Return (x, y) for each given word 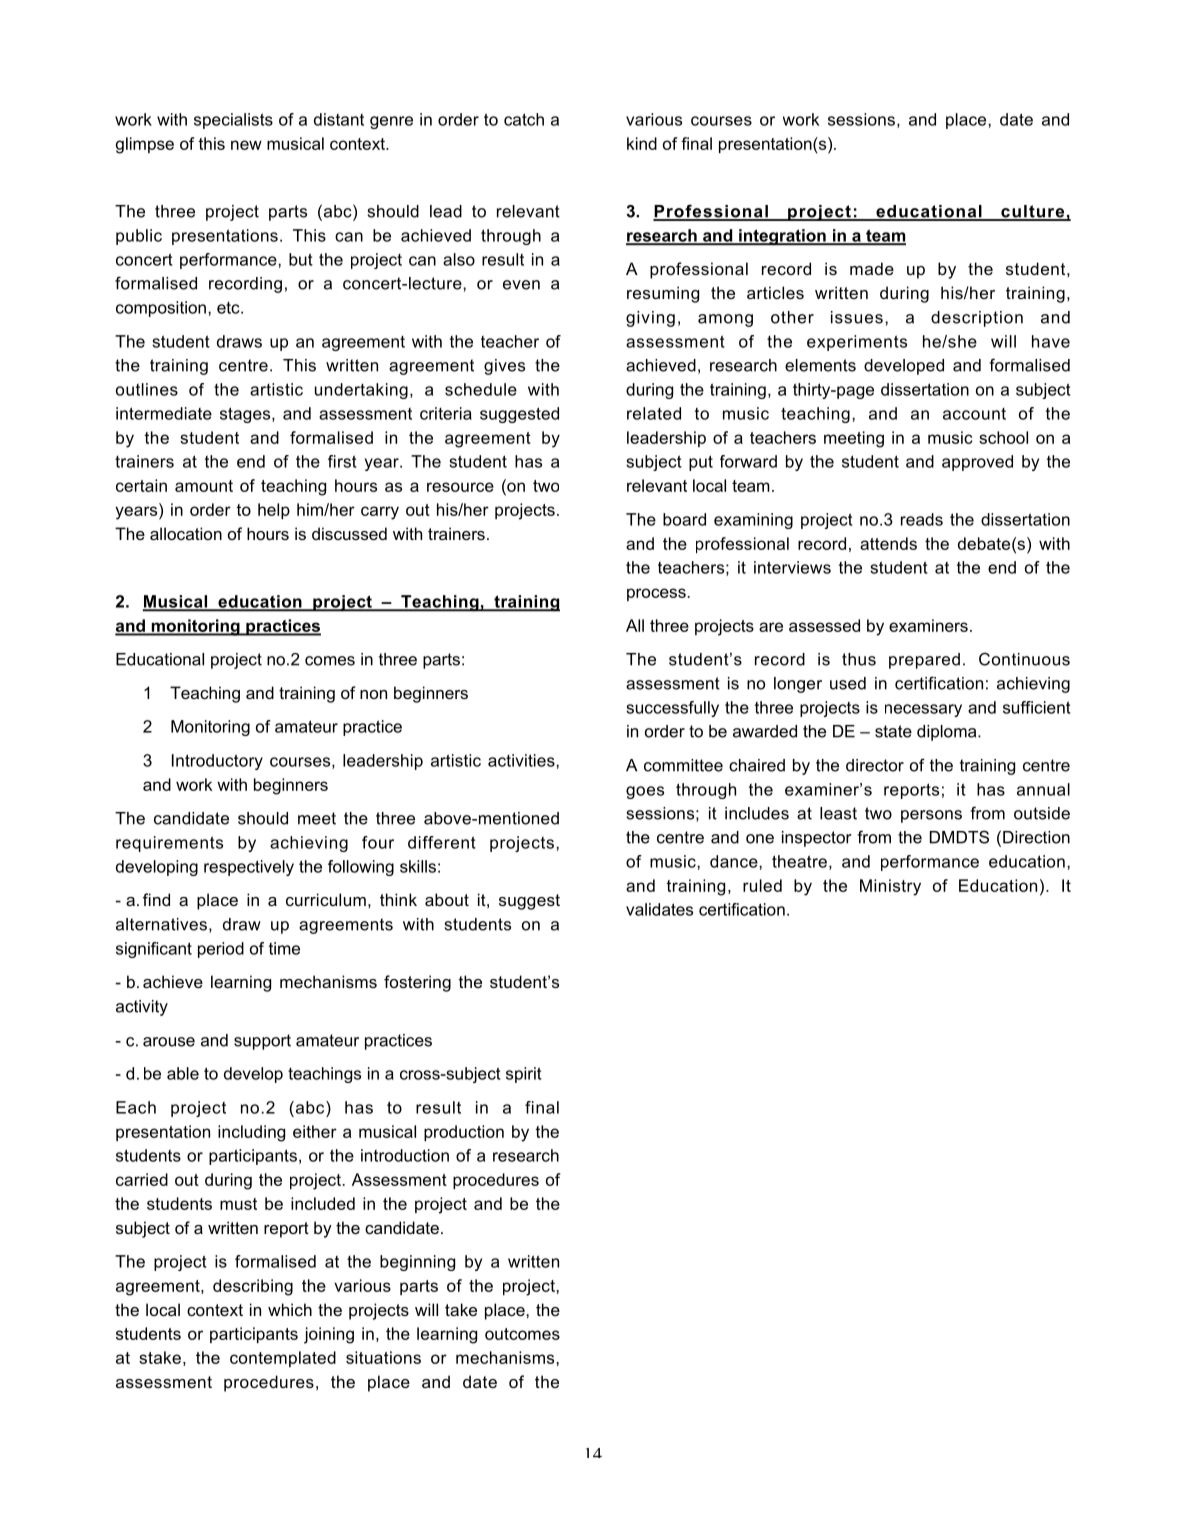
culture (1033, 212)
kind (642, 143)
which (290, 1309)
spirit (524, 1075)
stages (246, 415)
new (246, 145)
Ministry (890, 887)
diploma (948, 733)
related (654, 413)
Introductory (217, 762)
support (262, 1042)
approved (977, 463)
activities (522, 760)
